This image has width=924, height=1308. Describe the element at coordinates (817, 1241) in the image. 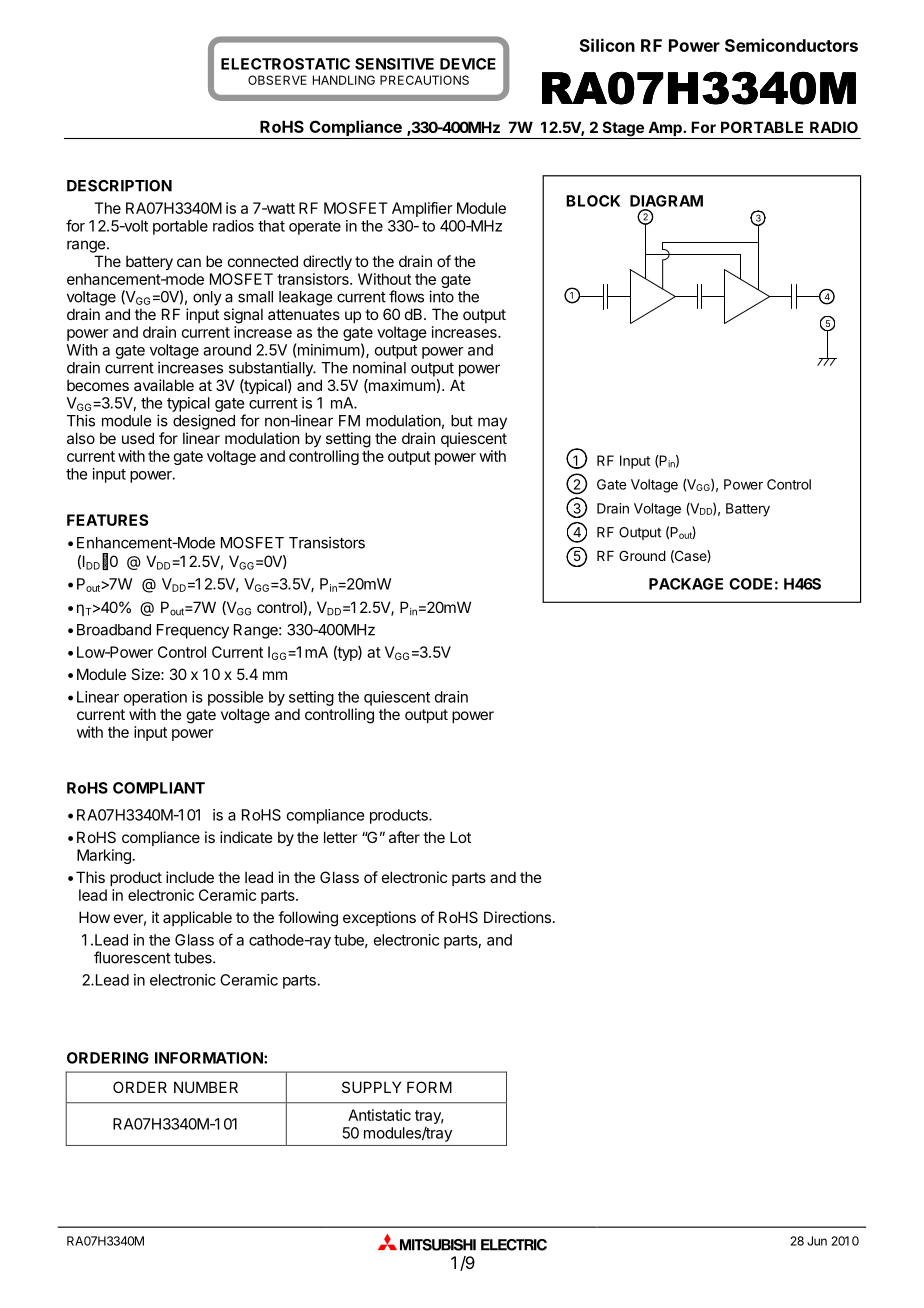

I see `Jun` at that location.
